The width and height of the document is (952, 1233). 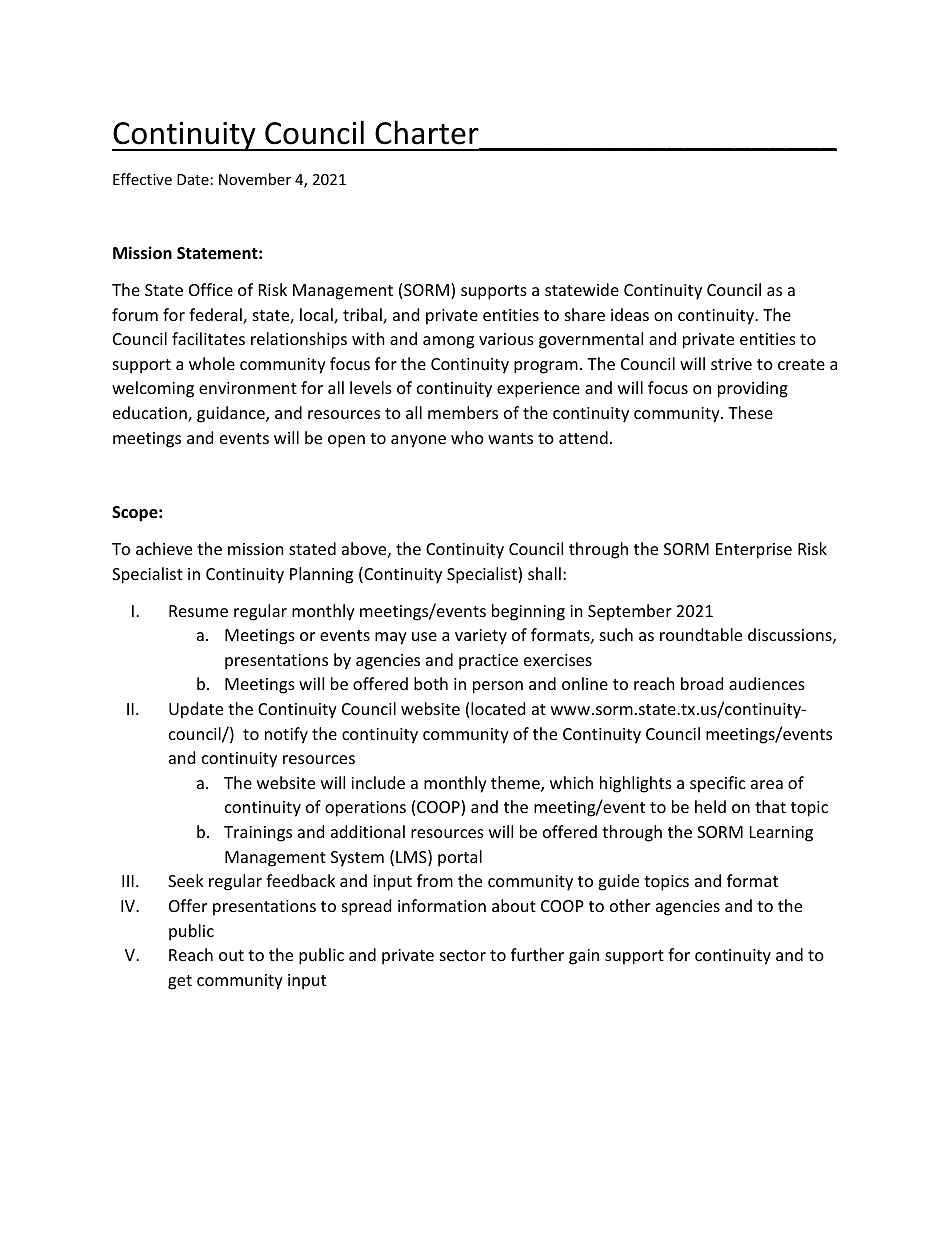 I want to click on These, so click(x=750, y=412).
